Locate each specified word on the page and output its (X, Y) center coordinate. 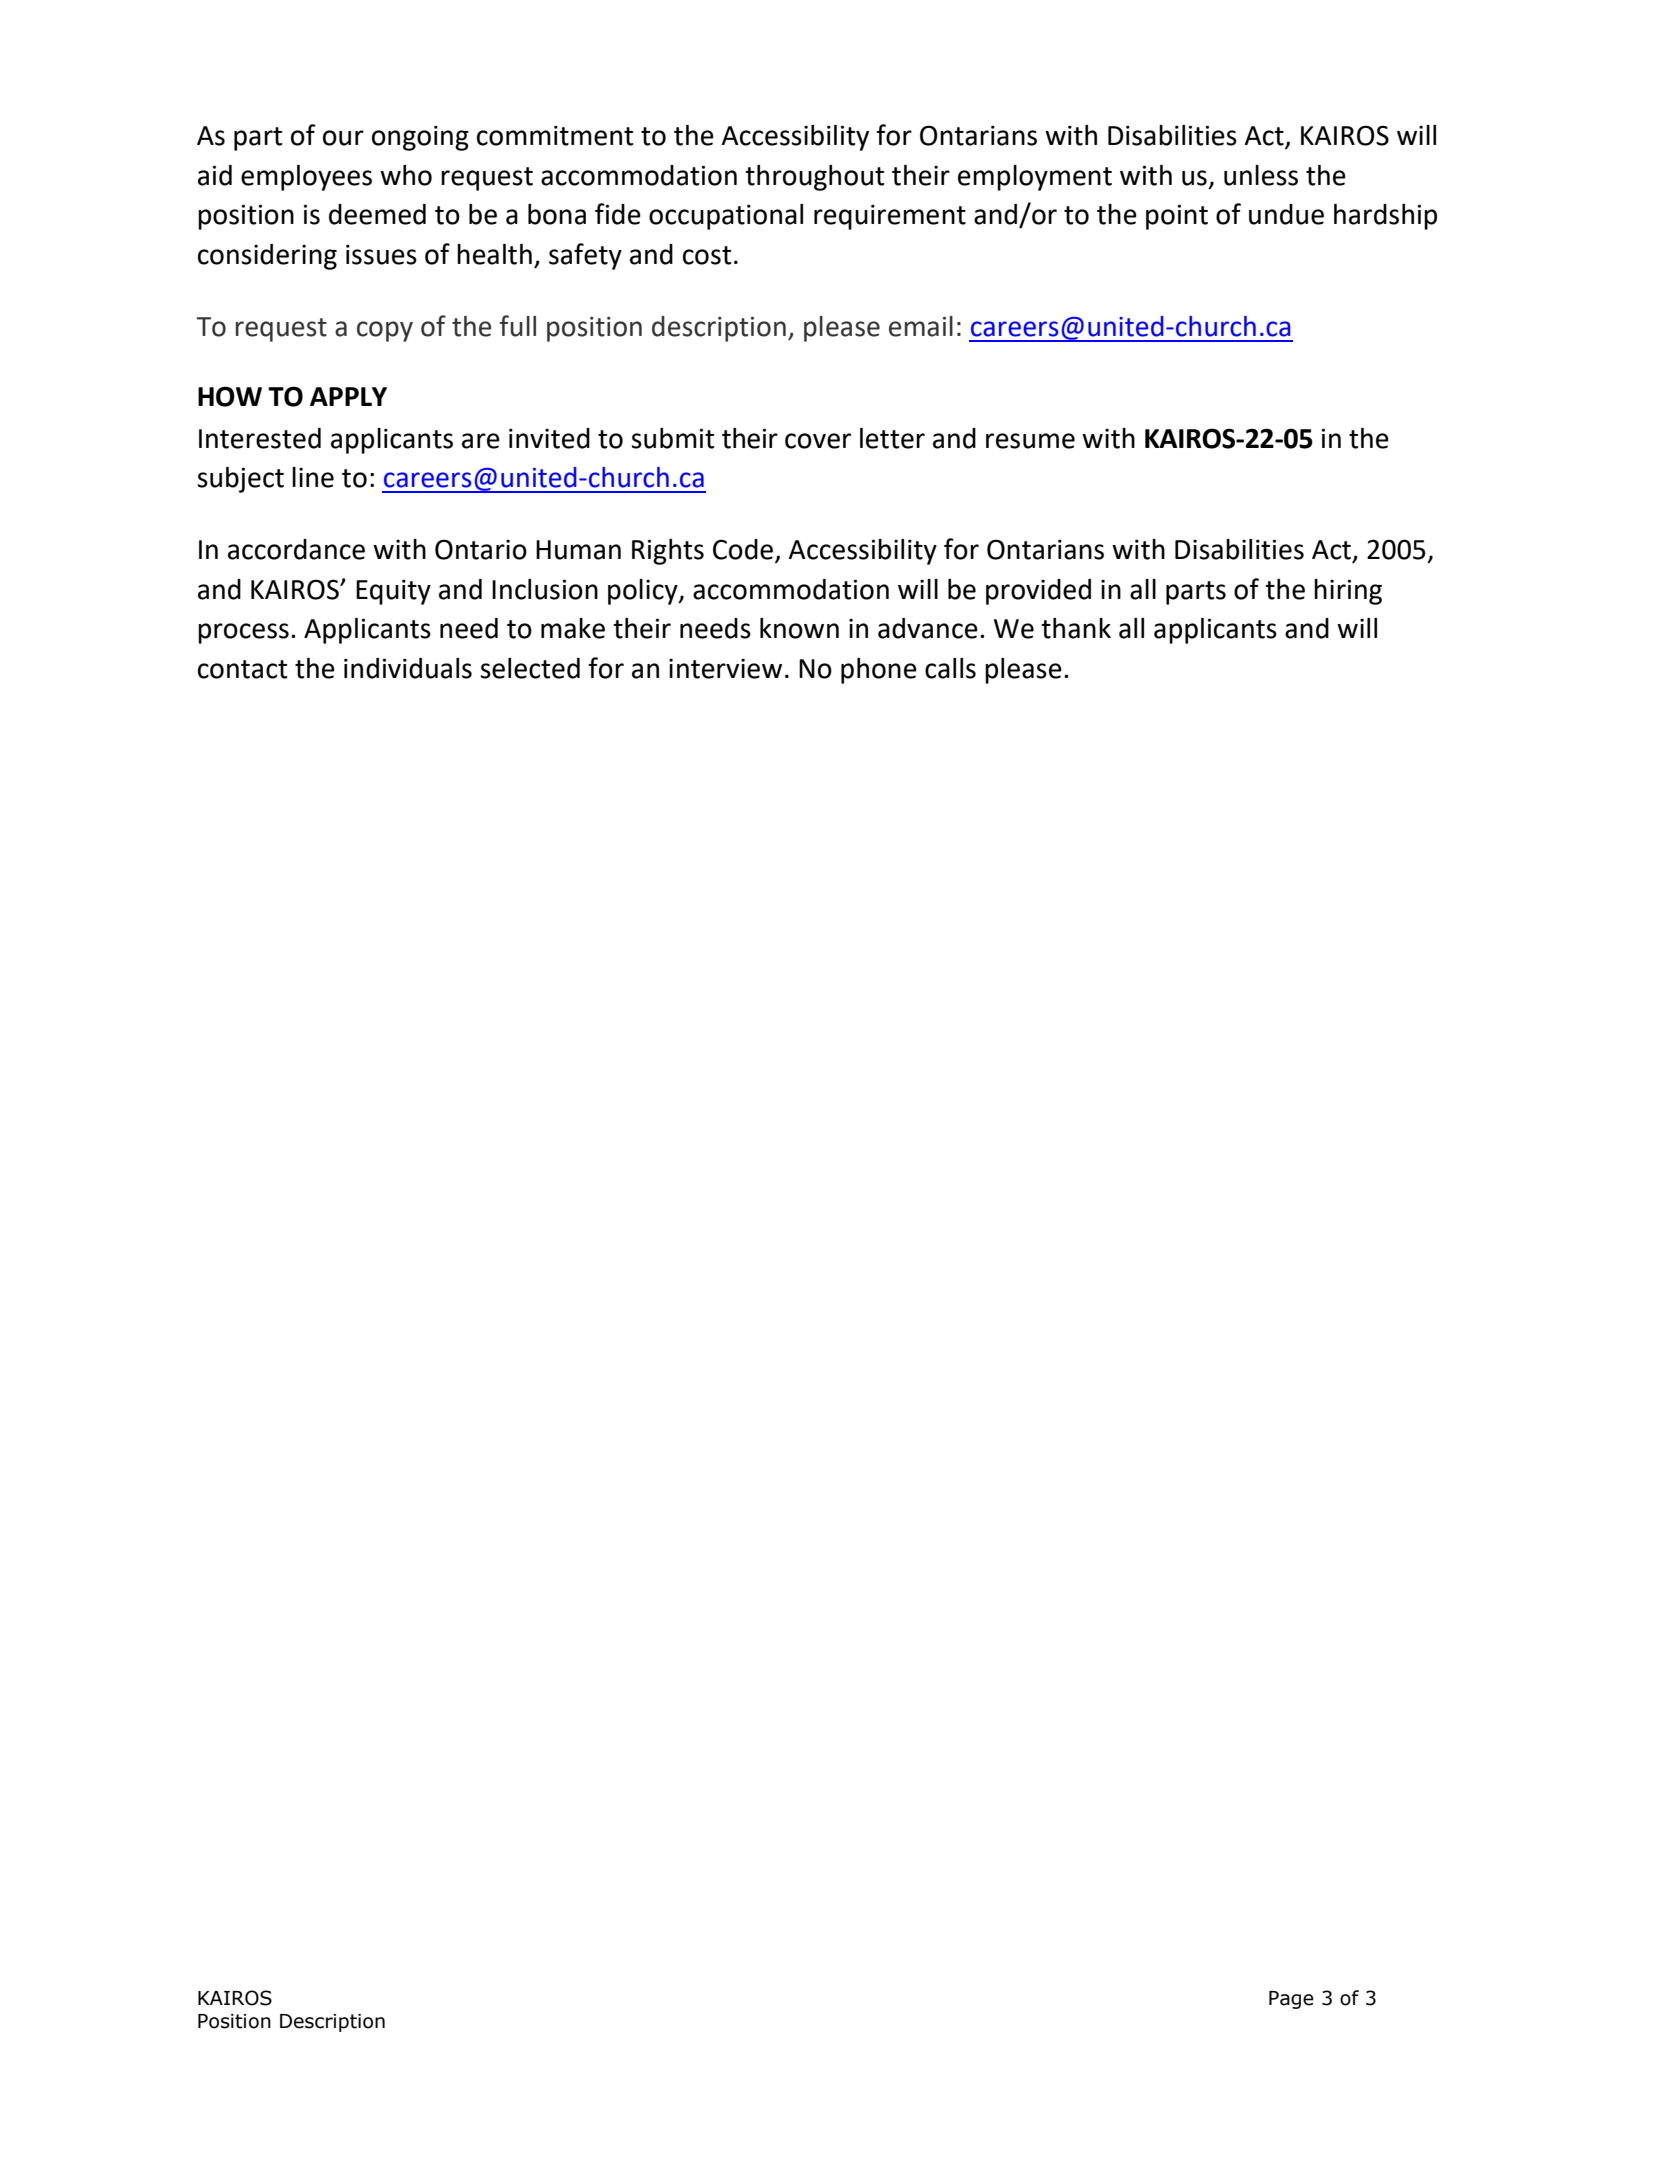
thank (1076, 628)
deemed (377, 214)
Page (1291, 2000)
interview (725, 669)
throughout (814, 178)
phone (879, 671)
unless (1261, 175)
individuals (408, 668)
